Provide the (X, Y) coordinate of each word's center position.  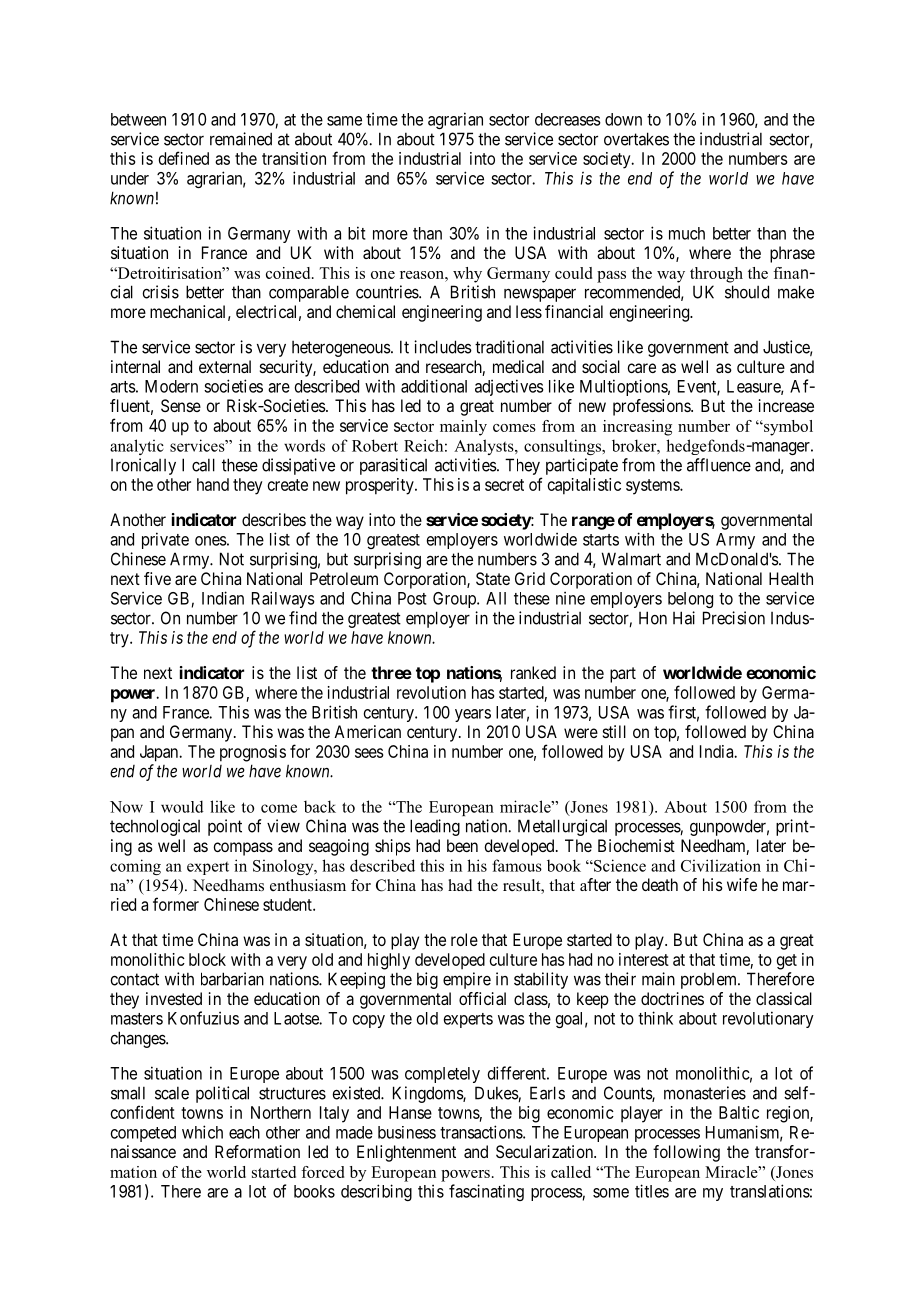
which (202, 1132)
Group (455, 600)
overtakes (636, 139)
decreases (568, 119)
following (686, 1153)
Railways (283, 599)
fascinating (486, 1192)
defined (184, 158)
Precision (734, 618)
